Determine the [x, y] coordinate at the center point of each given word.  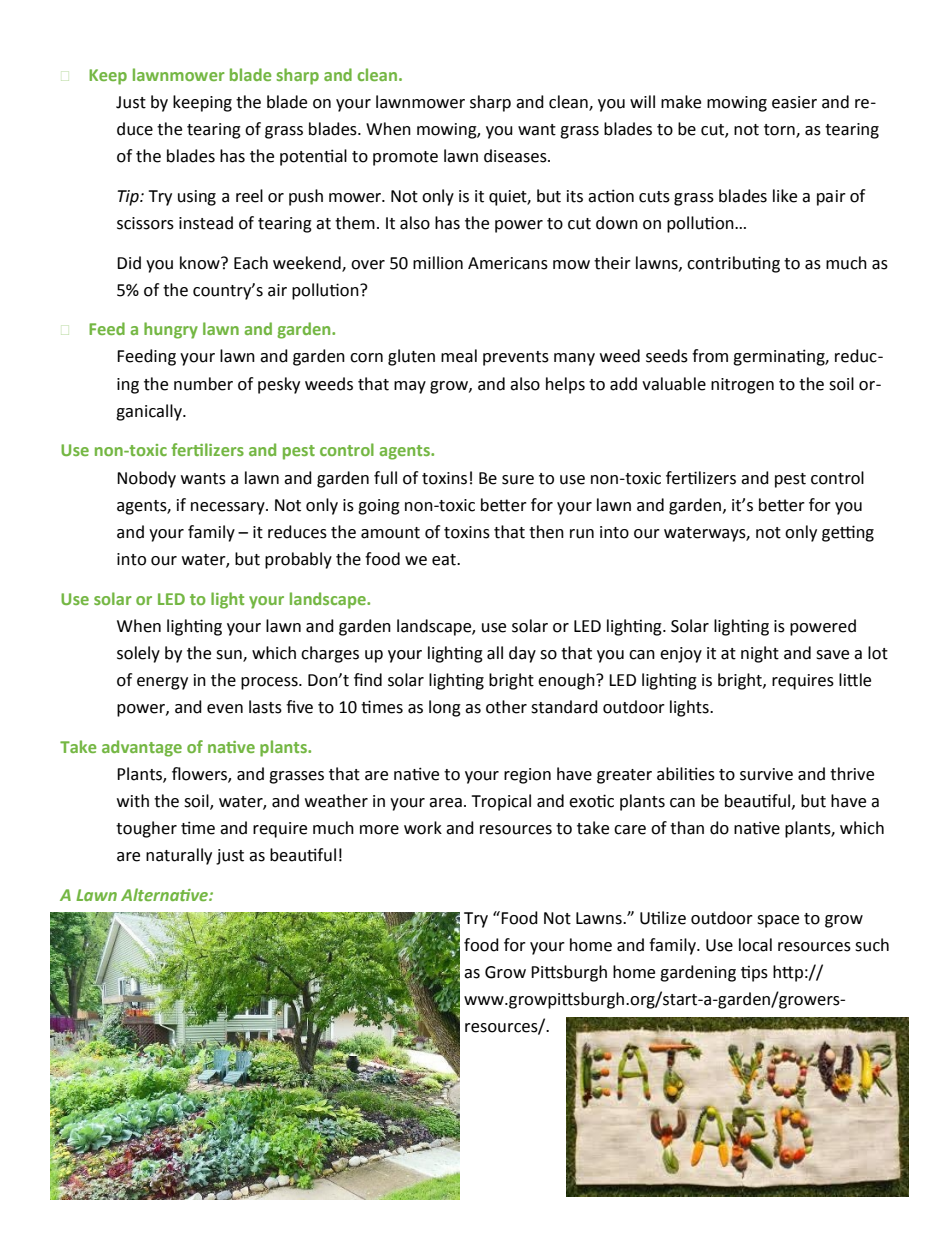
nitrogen [742, 386]
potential [313, 157]
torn [780, 131]
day [522, 654]
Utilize [663, 918]
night [760, 654]
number [203, 384]
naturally [179, 856]
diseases [516, 156]
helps [565, 385]
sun [230, 655]
